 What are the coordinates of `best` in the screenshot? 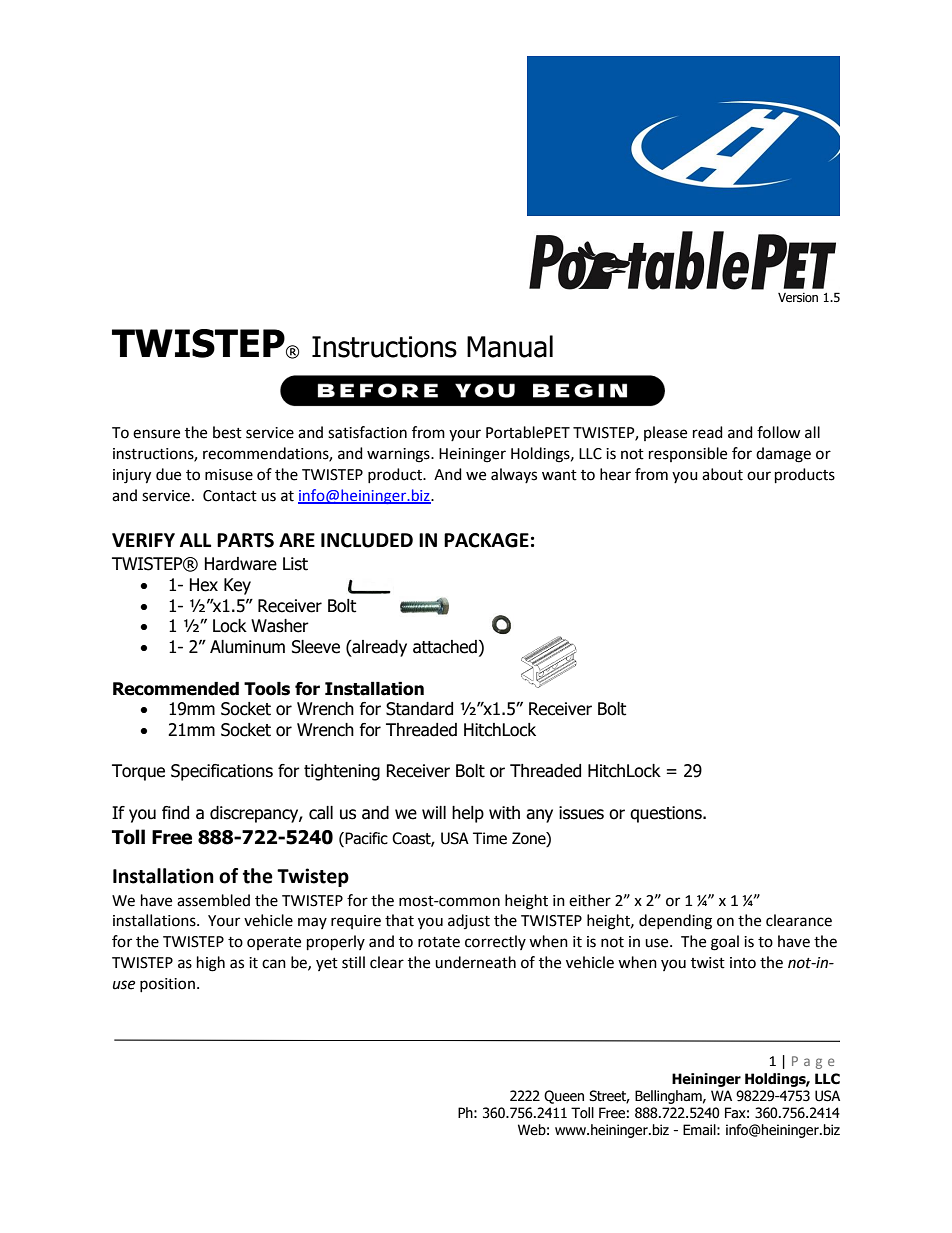 It's located at (227, 432).
